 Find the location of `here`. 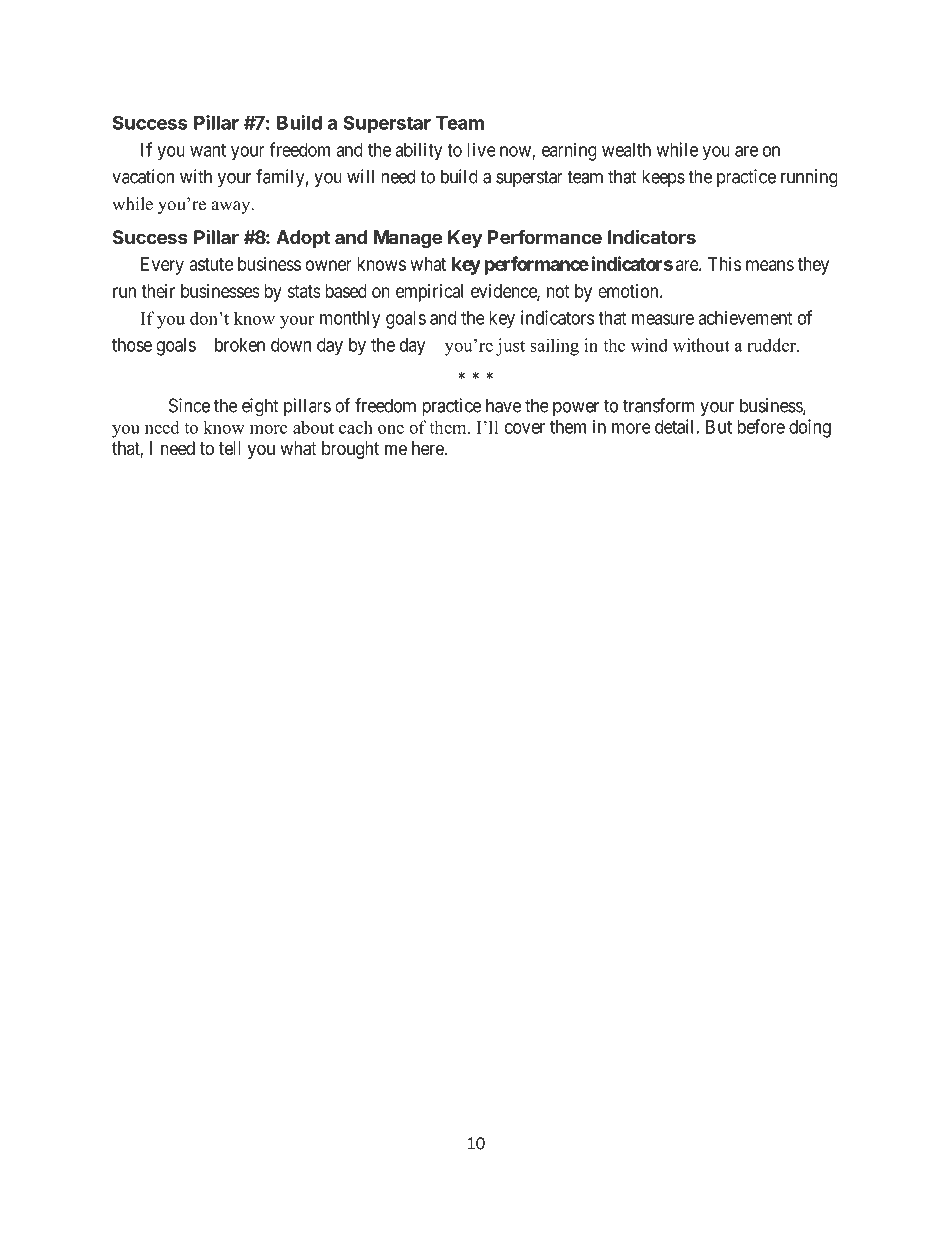

here is located at coordinates (428, 448).
